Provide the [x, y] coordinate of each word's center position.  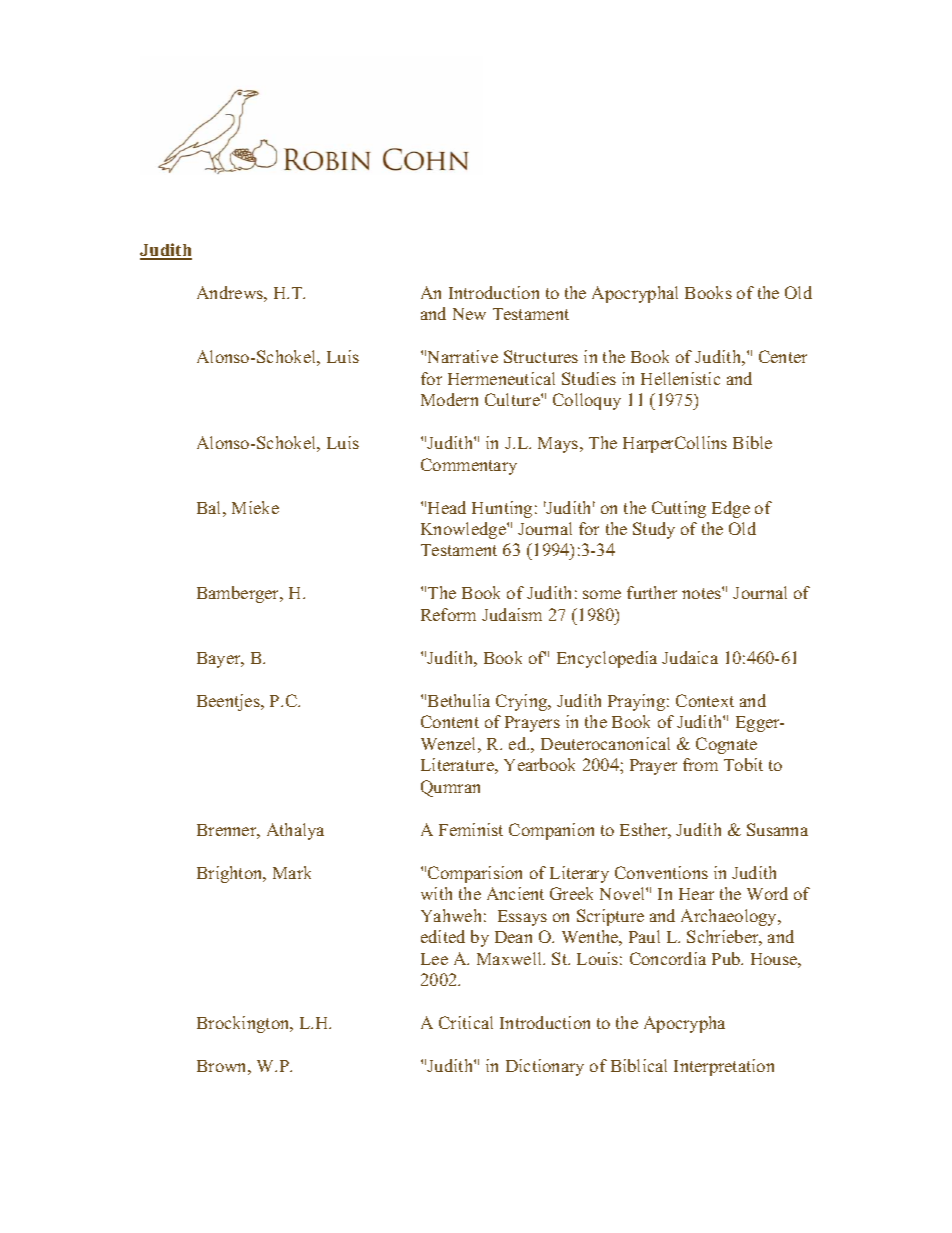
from [700, 764]
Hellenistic [680, 378]
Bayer [220, 660]
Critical [466, 1022]
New [469, 314]
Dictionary [545, 1067]
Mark [292, 872]
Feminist [471, 829]
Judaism [512, 614]
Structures [541, 356]
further [652, 592]
